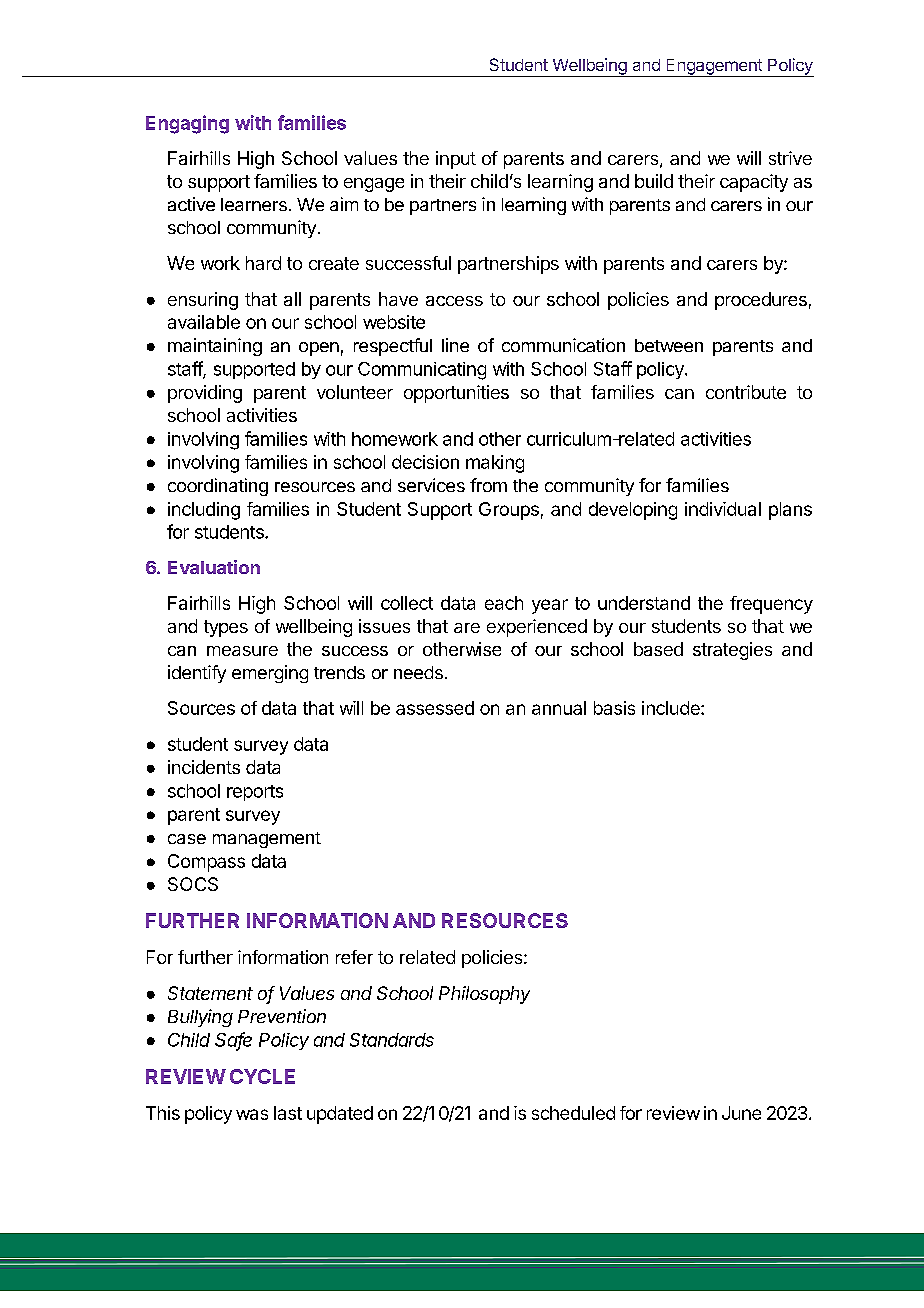 Image resolution: width=924 pixels, height=1308 pixels. I want to click on each, so click(504, 603).
